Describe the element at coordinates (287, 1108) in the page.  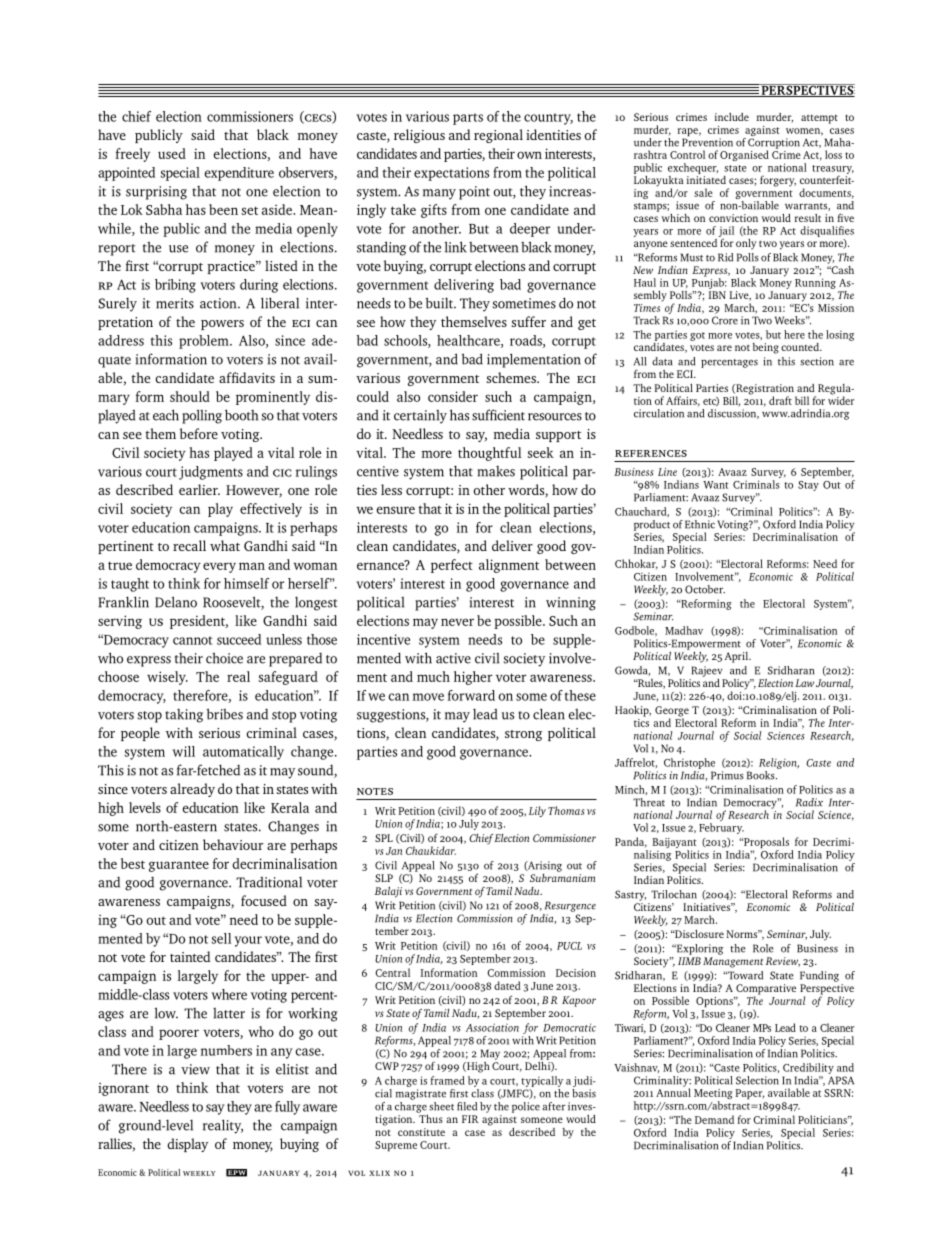
I see `fully` at that location.
